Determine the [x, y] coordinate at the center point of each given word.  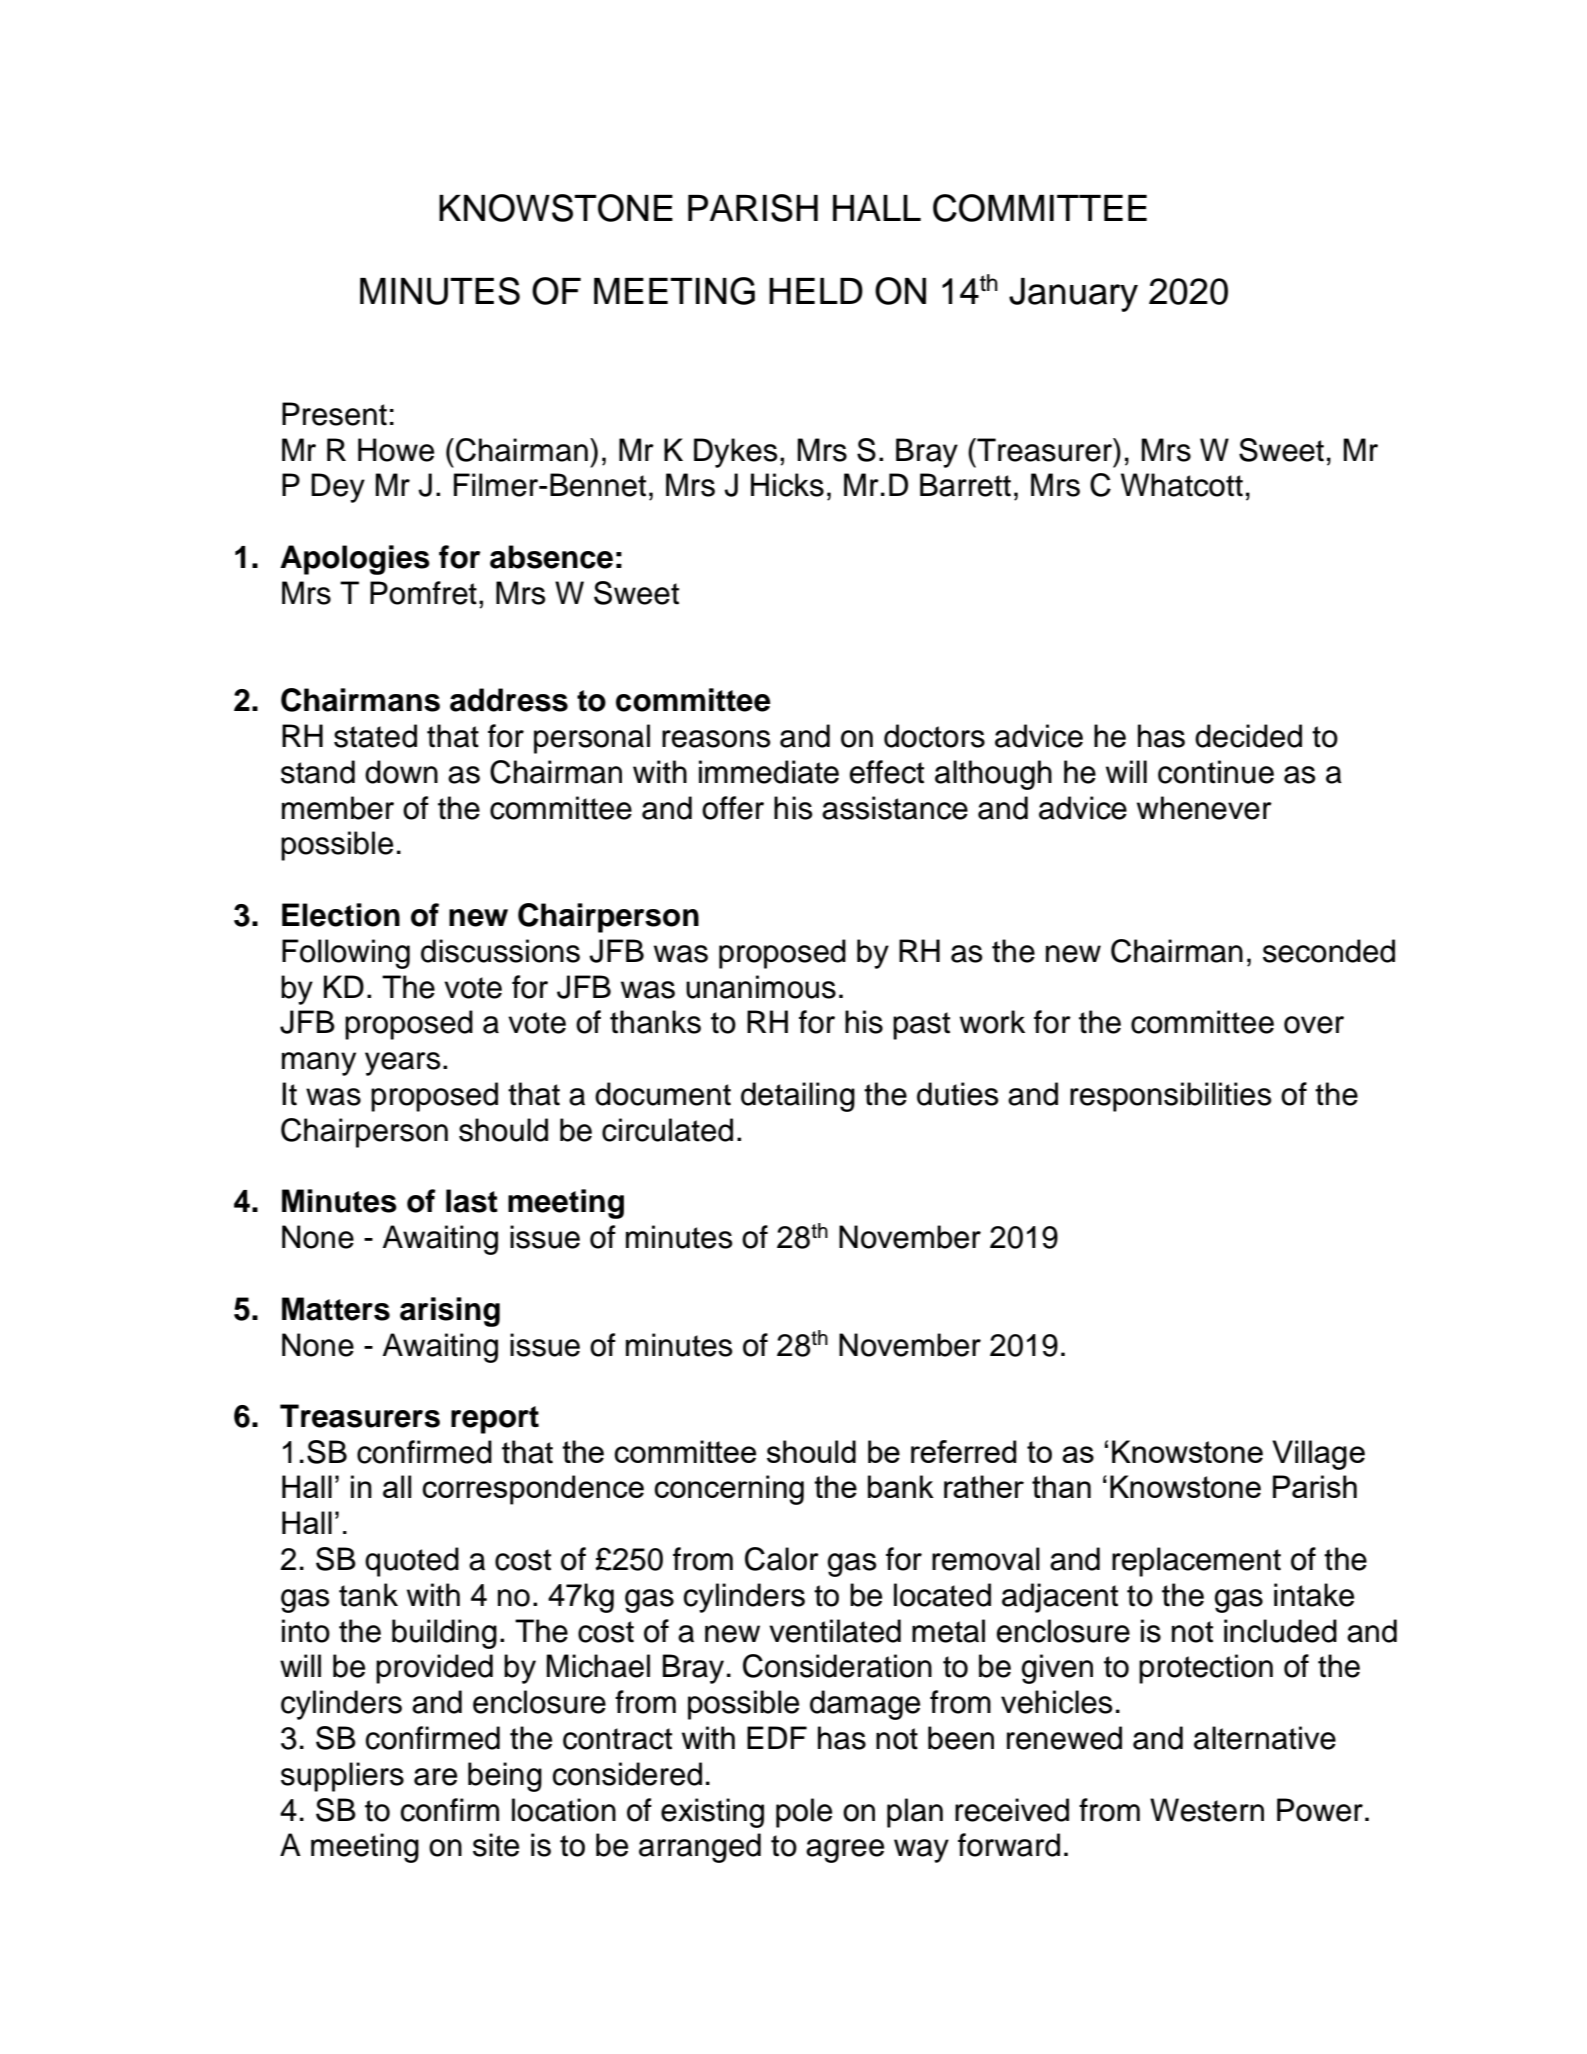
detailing [798, 1097]
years [403, 1064]
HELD [816, 291]
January [1073, 295]
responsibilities [1171, 1097]
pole [804, 1813]
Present [334, 414]
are [435, 1777]
